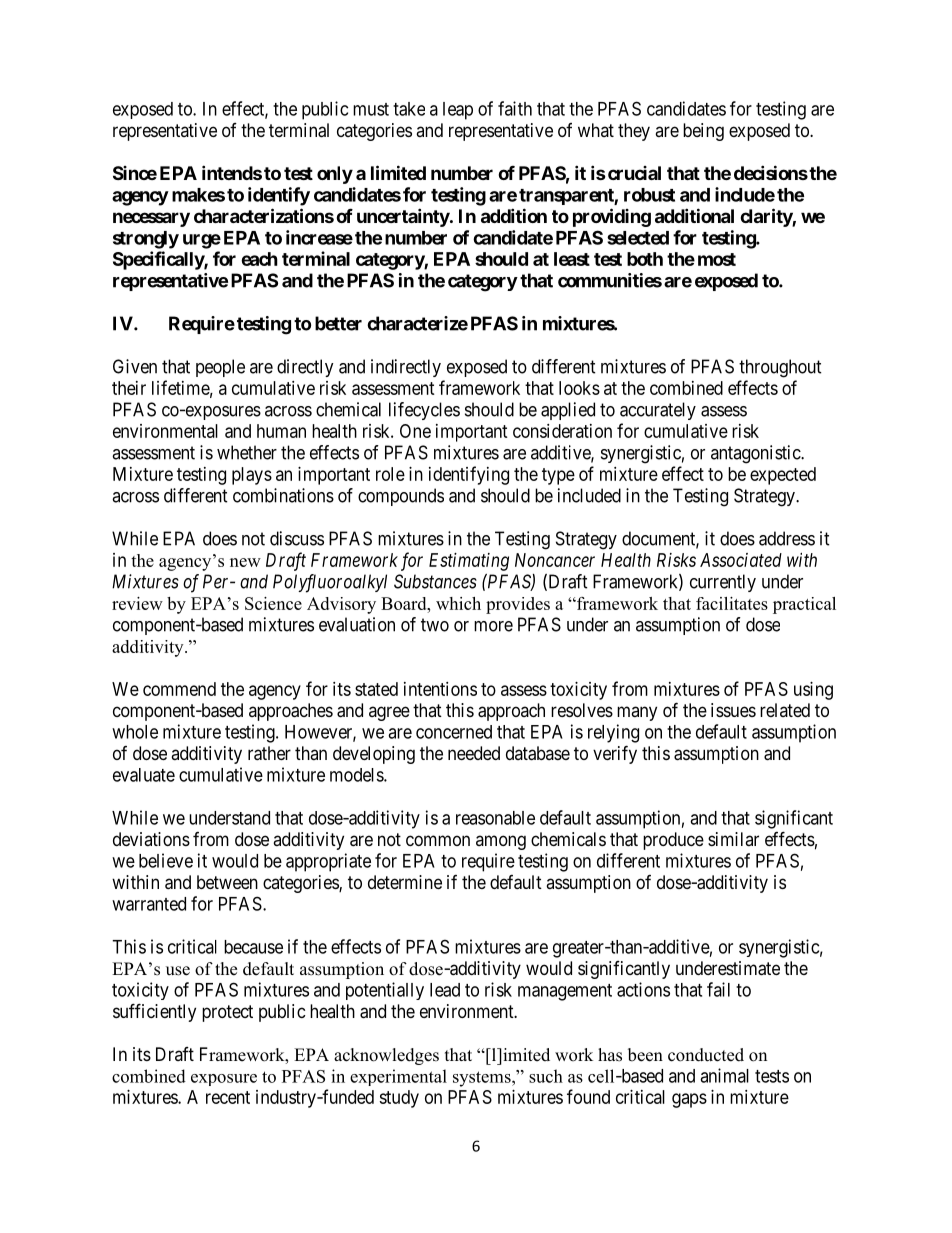 This screenshot has height=1233, width=952. I want to click on Science, so click(273, 603).
